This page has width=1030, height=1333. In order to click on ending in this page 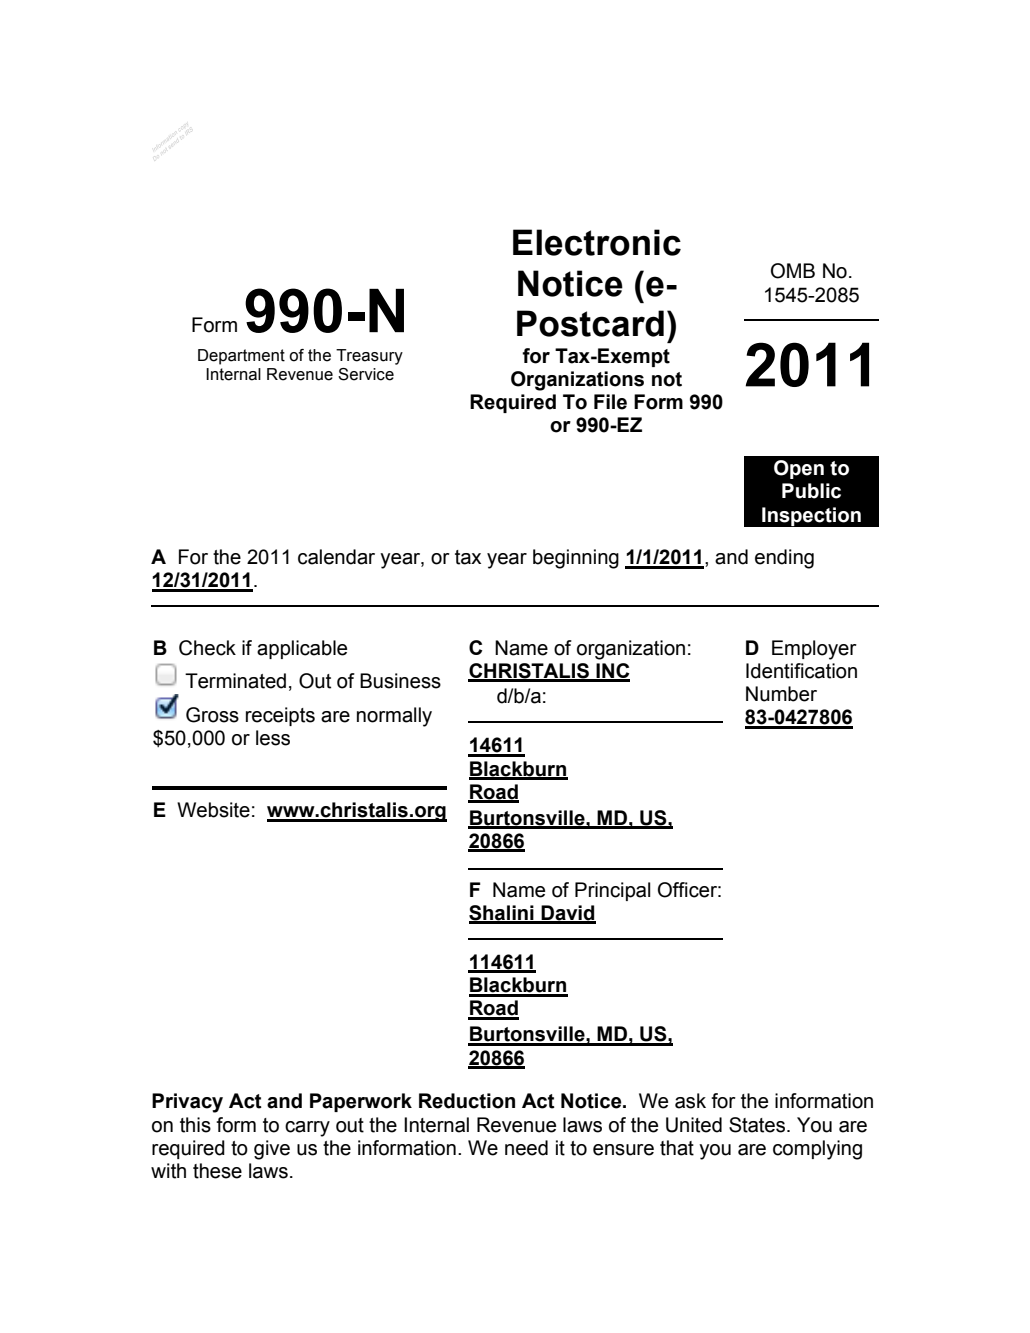, I will do `click(784, 559)`.
